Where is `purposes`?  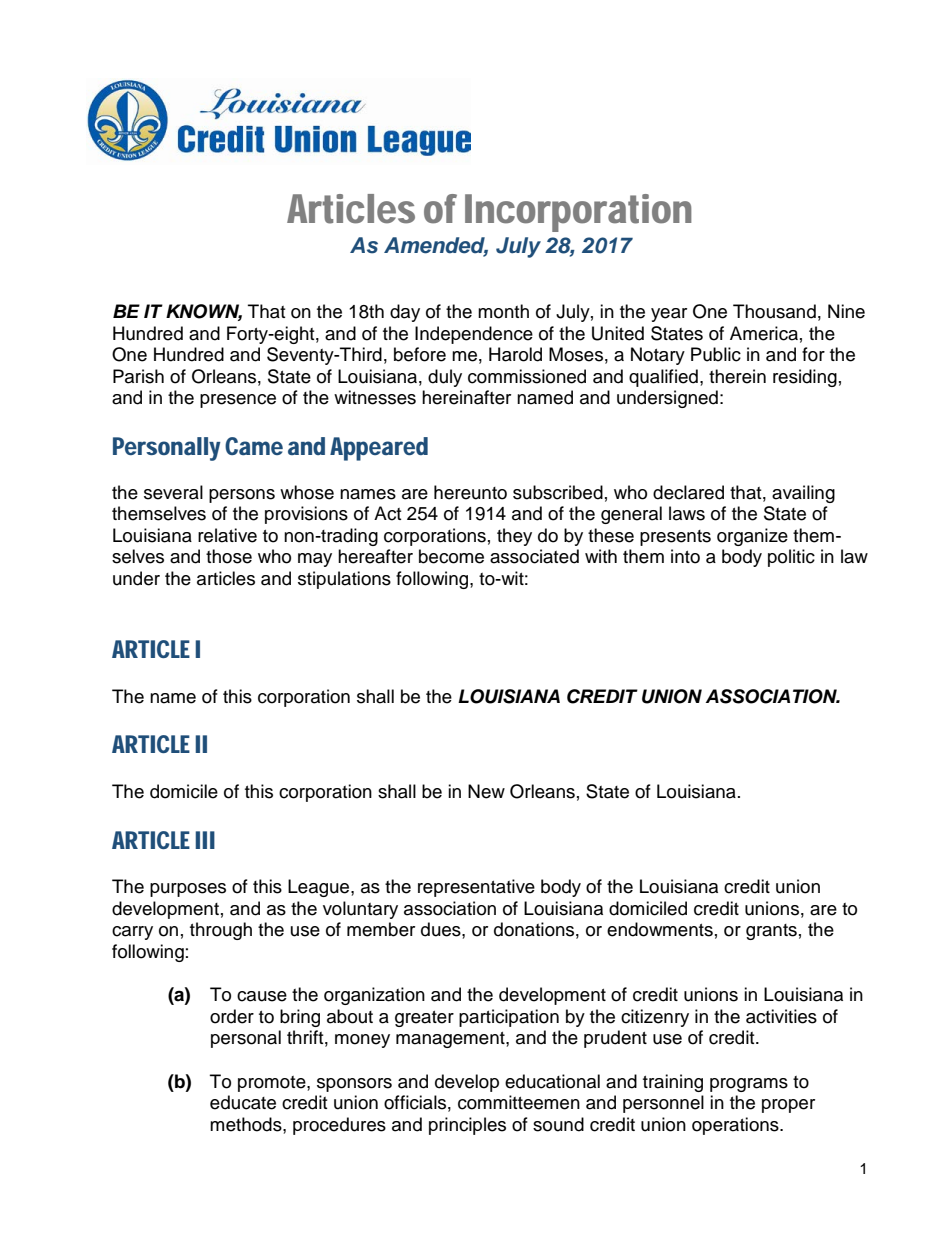
purposes is located at coordinates (188, 890).
